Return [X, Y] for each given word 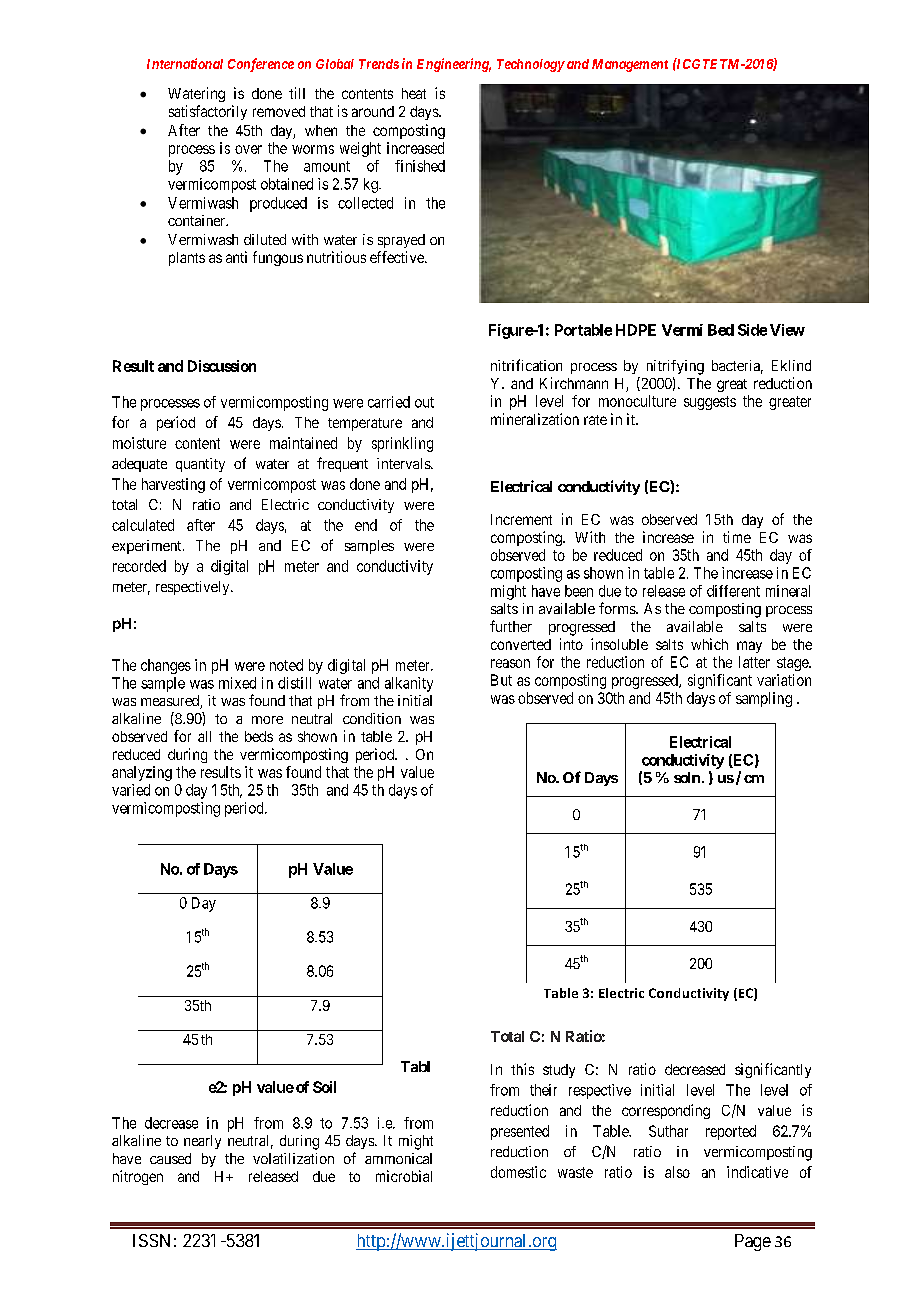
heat [414, 93]
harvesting [173, 485]
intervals [404, 463]
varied [131, 790]
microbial [404, 1176]
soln [687, 777]
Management [630, 65]
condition [372, 718]
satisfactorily [208, 112]
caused [170, 1158]
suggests [710, 403]
